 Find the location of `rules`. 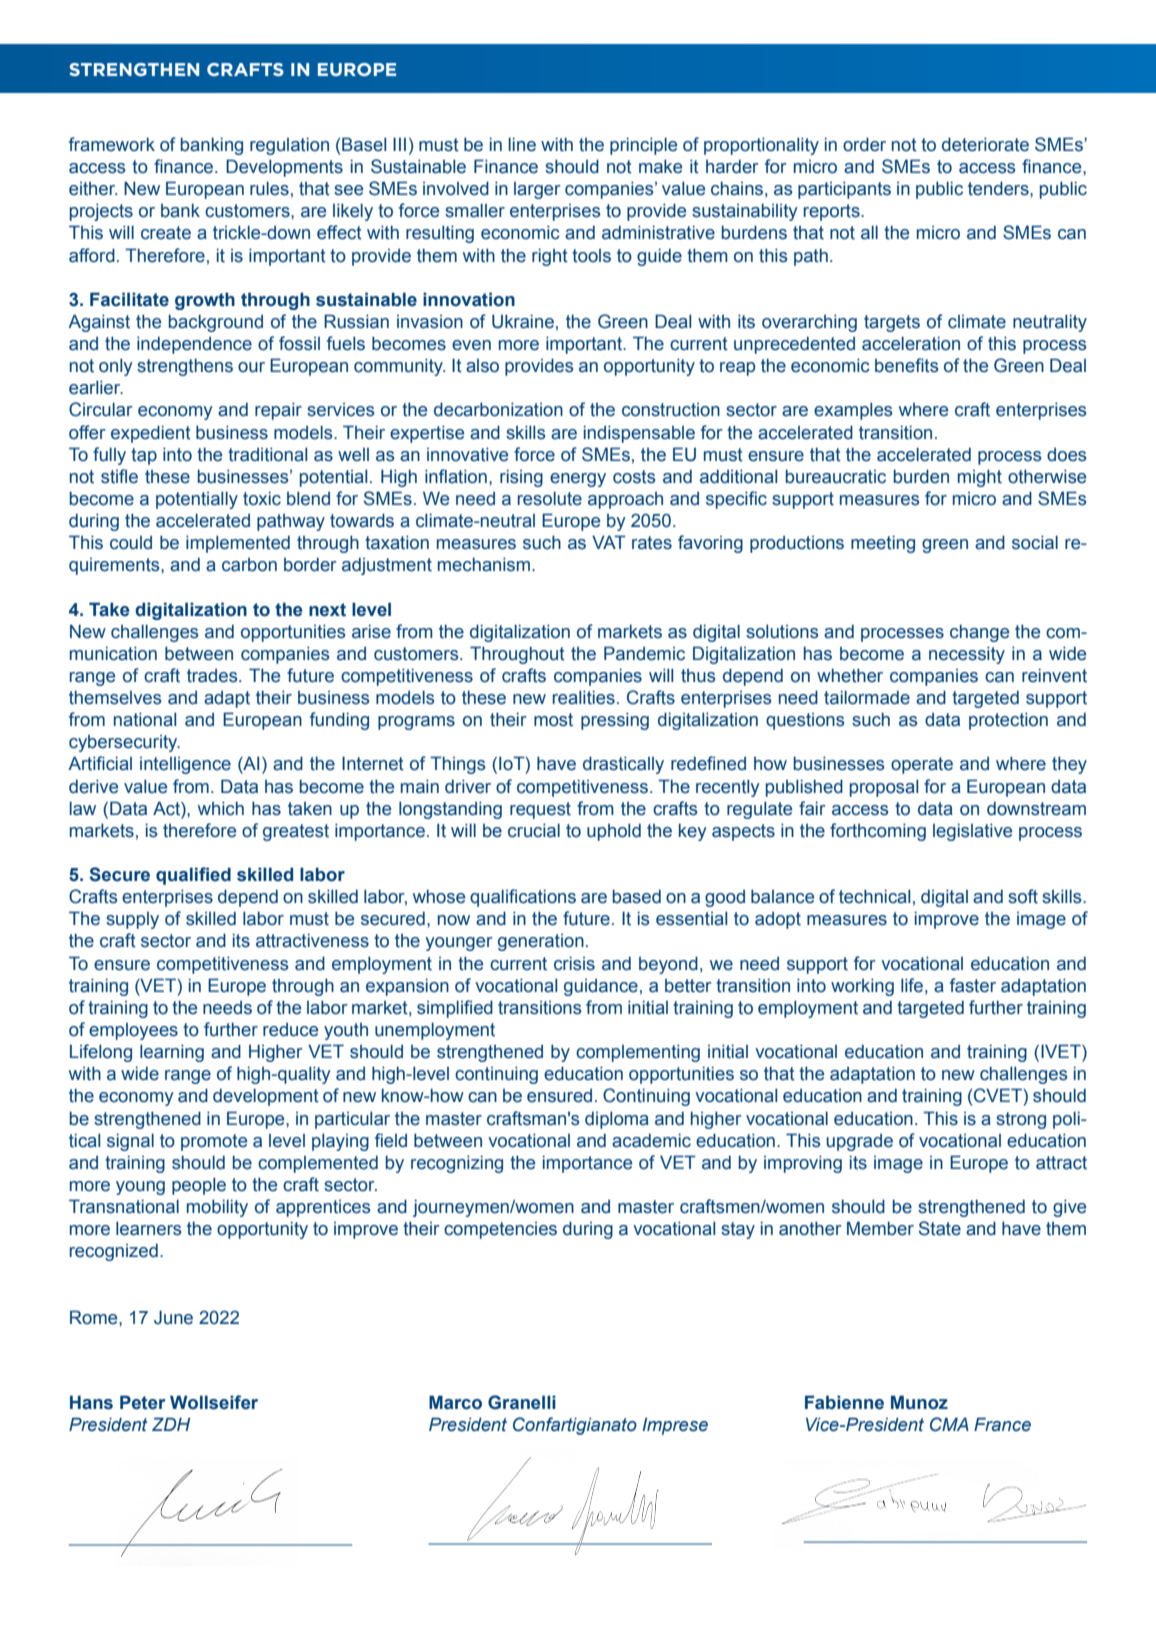

rules is located at coordinates (269, 188).
